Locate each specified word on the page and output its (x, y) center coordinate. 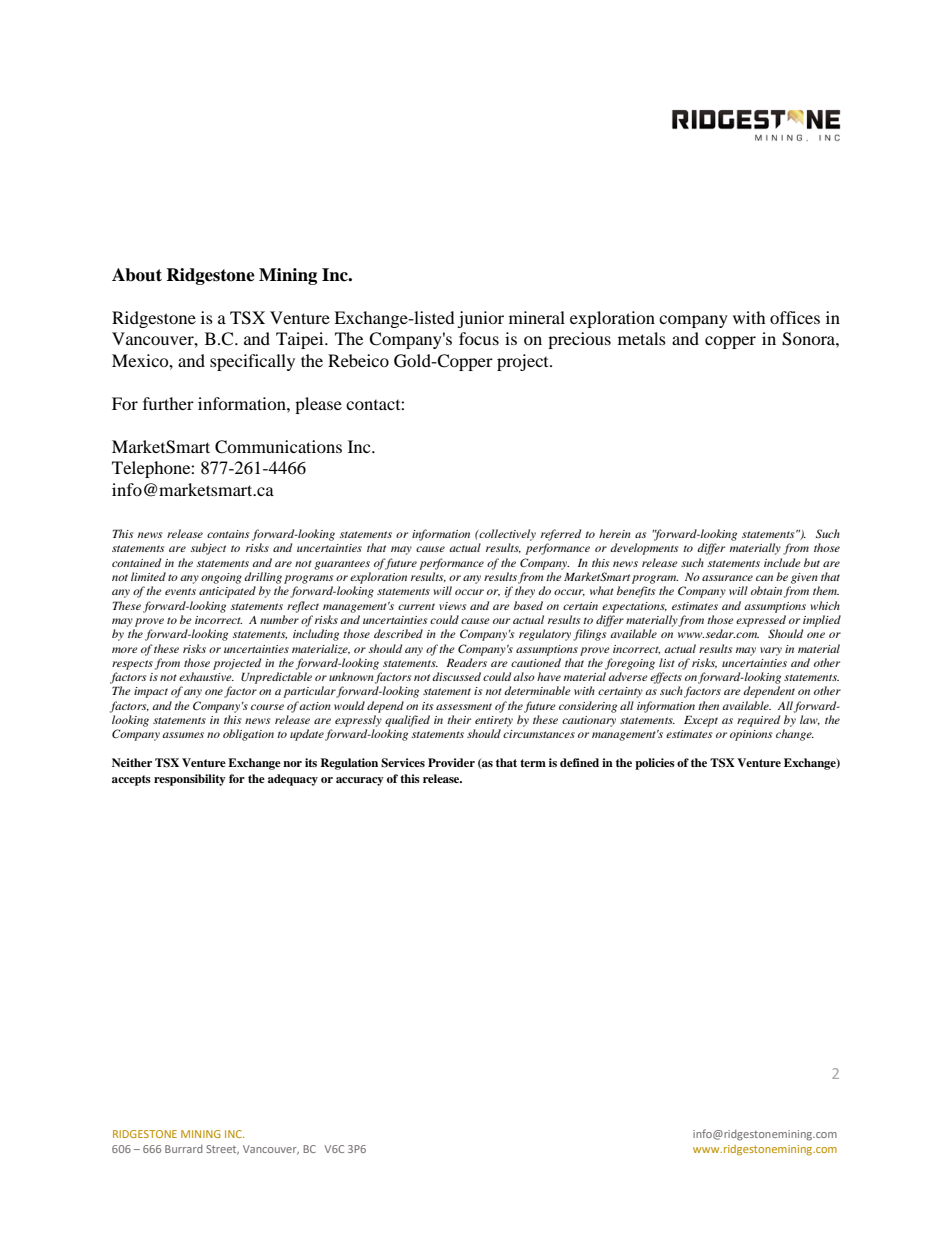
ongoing (221, 578)
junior (480, 319)
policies (655, 764)
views (453, 606)
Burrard (184, 1149)
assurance (727, 578)
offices (795, 317)
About (137, 275)
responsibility (190, 780)
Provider (451, 762)
